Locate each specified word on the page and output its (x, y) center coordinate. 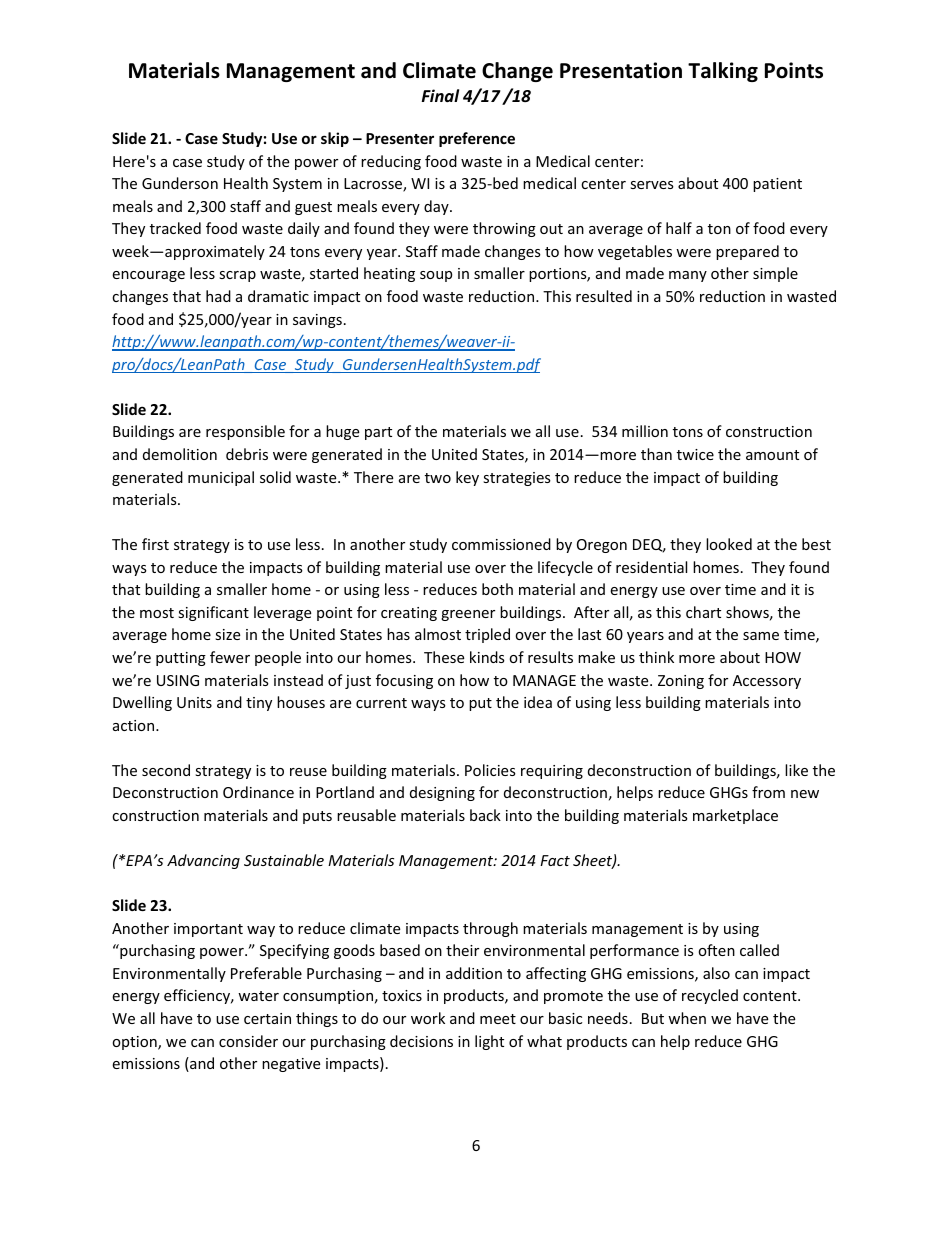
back (485, 815)
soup (436, 276)
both (497, 589)
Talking (723, 72)
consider (248, 1041)
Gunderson (180, 183)
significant (213, 613)
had (218, 296)
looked (729, 544)
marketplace (735, 816)
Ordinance (258, 792)
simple (775, 274)
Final (440, 95)
